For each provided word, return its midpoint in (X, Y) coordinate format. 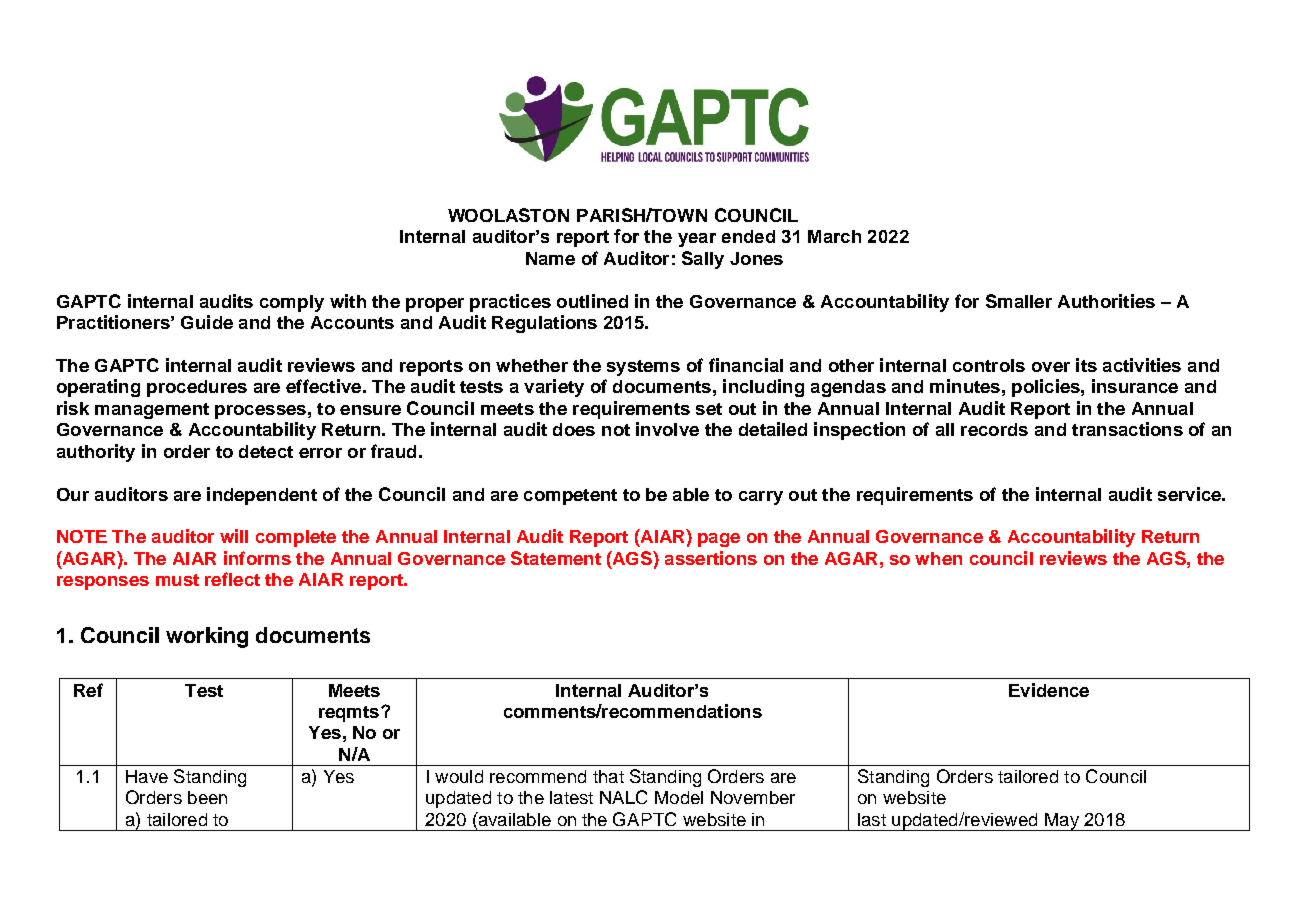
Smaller (1019, 301)
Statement (556, 558)
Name (550, 258)
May (1062, 822)
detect (266, 451)
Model (679, 797)
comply (292, 303)
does (574, 429)
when (938, 558)
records (994, 429)
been (207, 797)
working (207, 637)
